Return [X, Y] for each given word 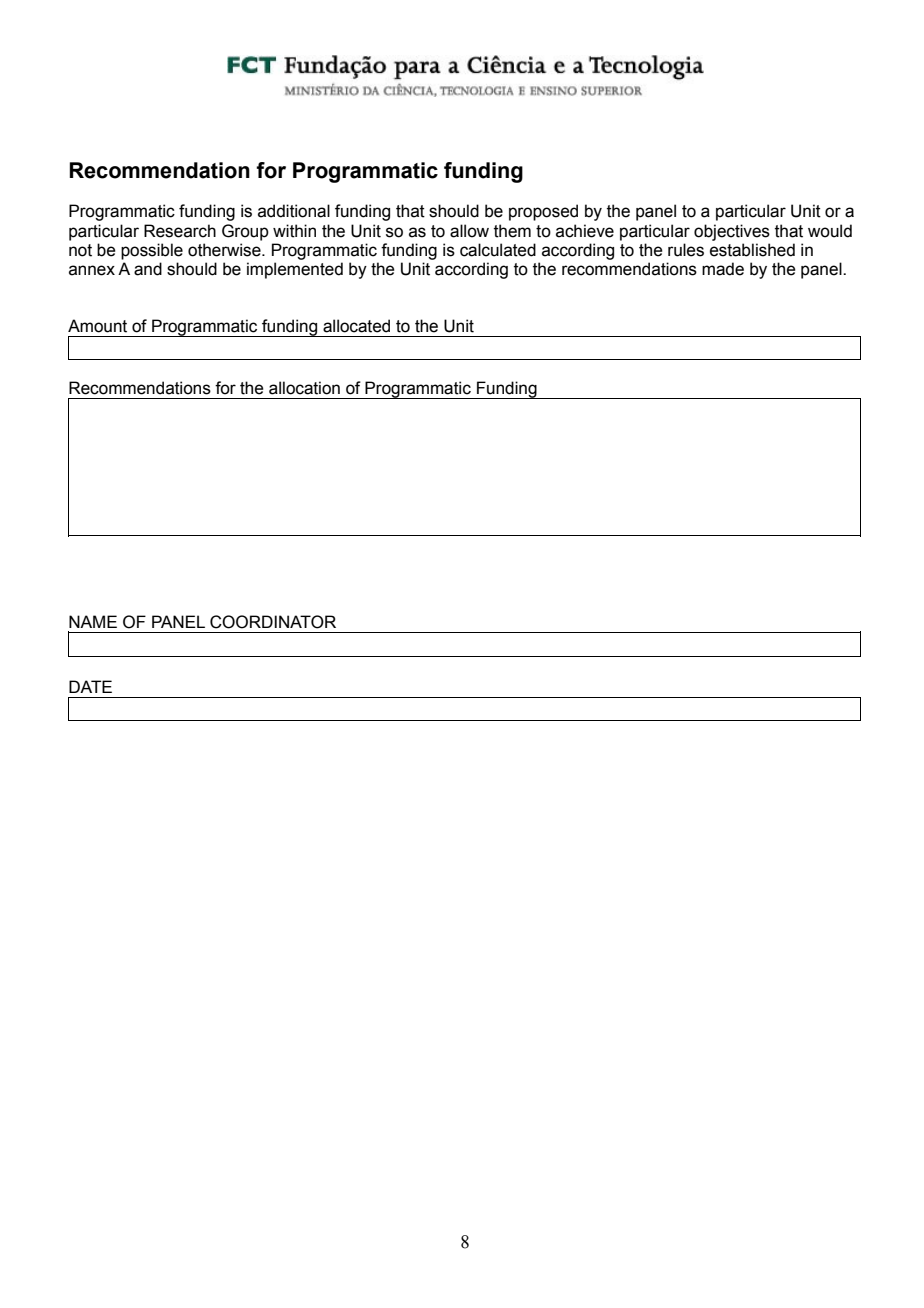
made [723, 269]
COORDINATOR [273, 622]
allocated [356, 326]
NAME [93, 621]
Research [180, 231]
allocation [304, 388]
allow [469, 231]
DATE [90, 686]
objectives [732, 232]
